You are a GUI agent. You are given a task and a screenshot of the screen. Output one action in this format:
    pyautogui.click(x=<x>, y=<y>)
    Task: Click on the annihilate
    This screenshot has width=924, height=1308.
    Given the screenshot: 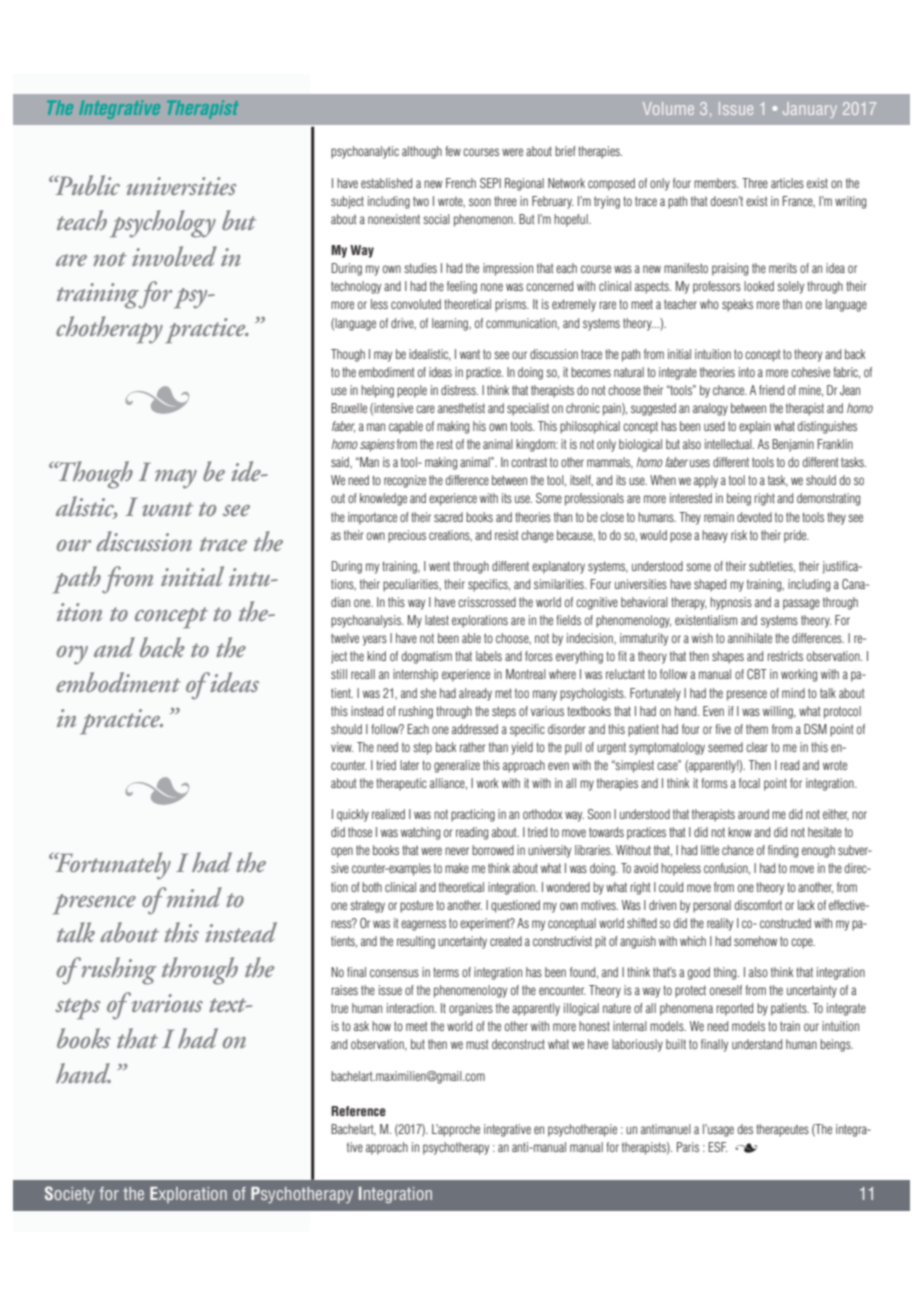 What is the action you would take?
    pyautogui.click(x=750, y=638)
